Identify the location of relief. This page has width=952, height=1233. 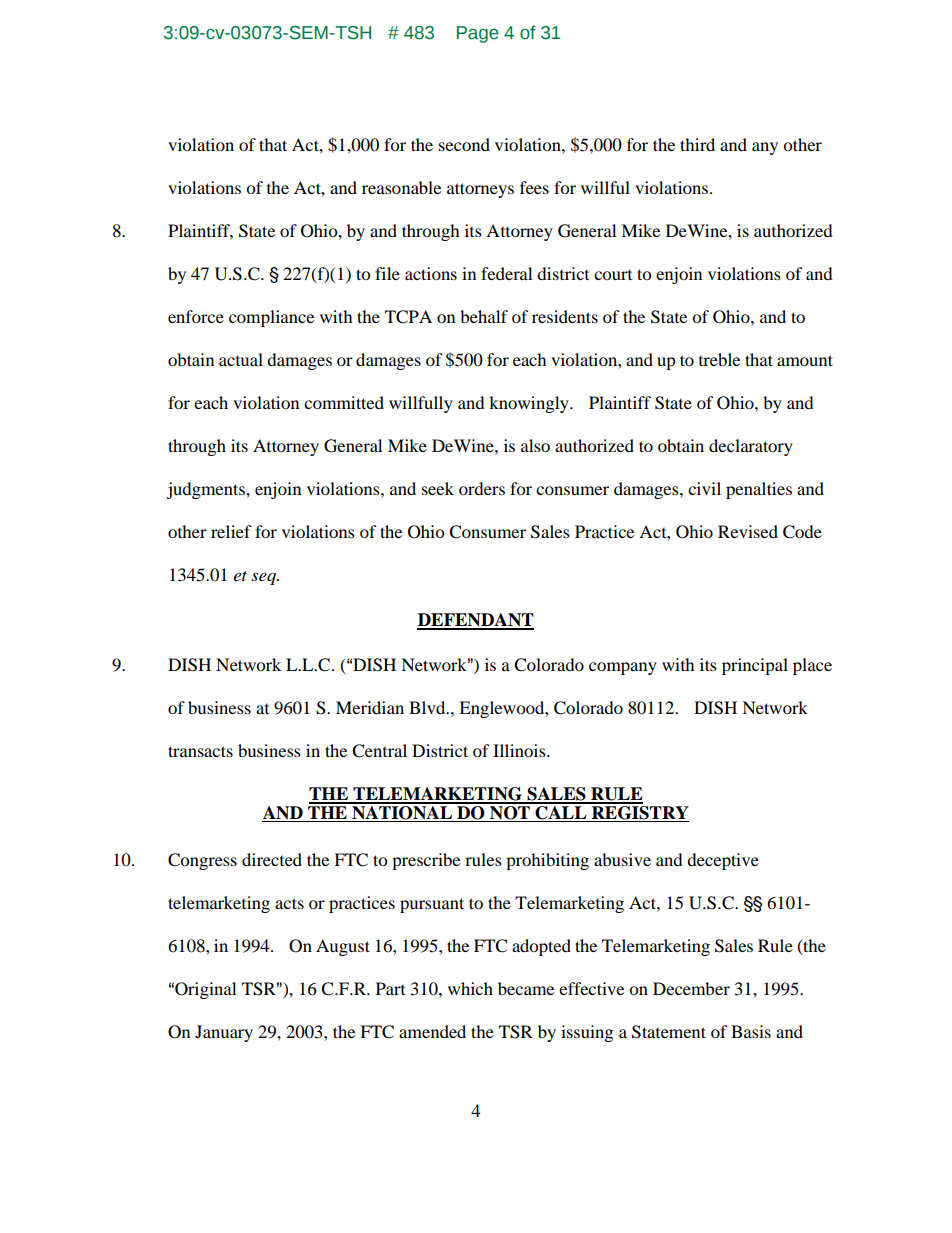
(231, 531).
